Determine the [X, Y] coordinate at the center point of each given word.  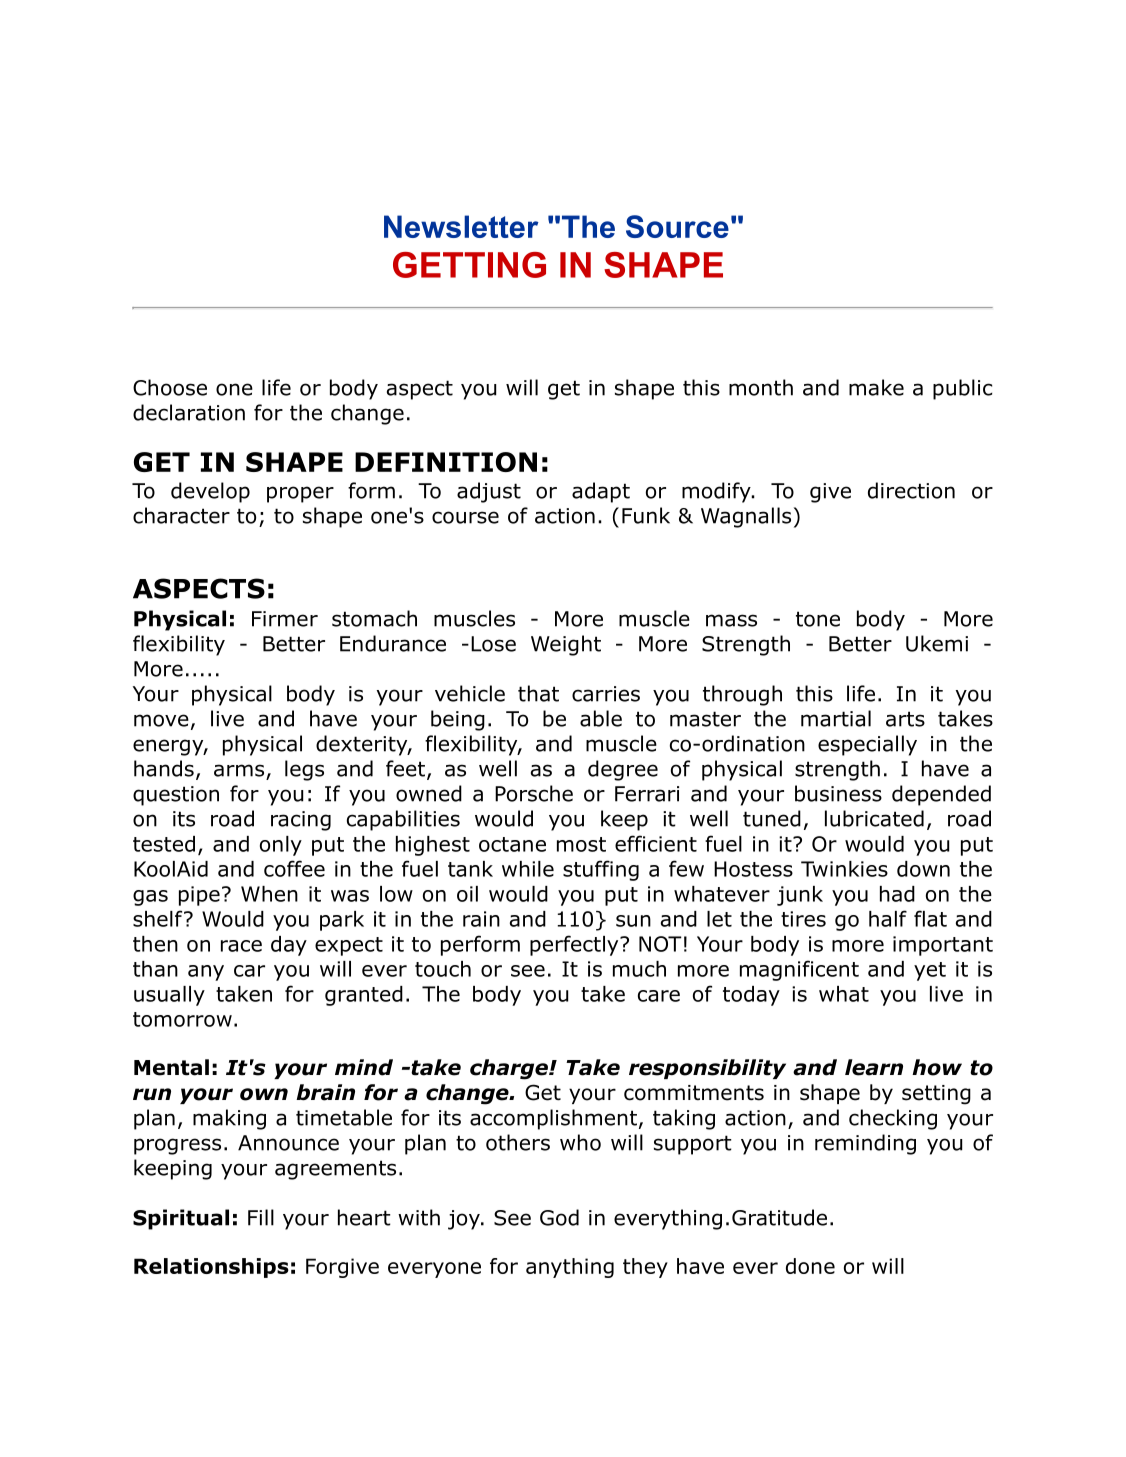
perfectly [575, 945]
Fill [261, 1217]
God [559, 1217]
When [269, 894]
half [888, 918]
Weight [566, 645]
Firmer [285, 619]
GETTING [469, 265]
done [810, 1266]
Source [677, 226]
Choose [170, 387]
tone [818, 619]
